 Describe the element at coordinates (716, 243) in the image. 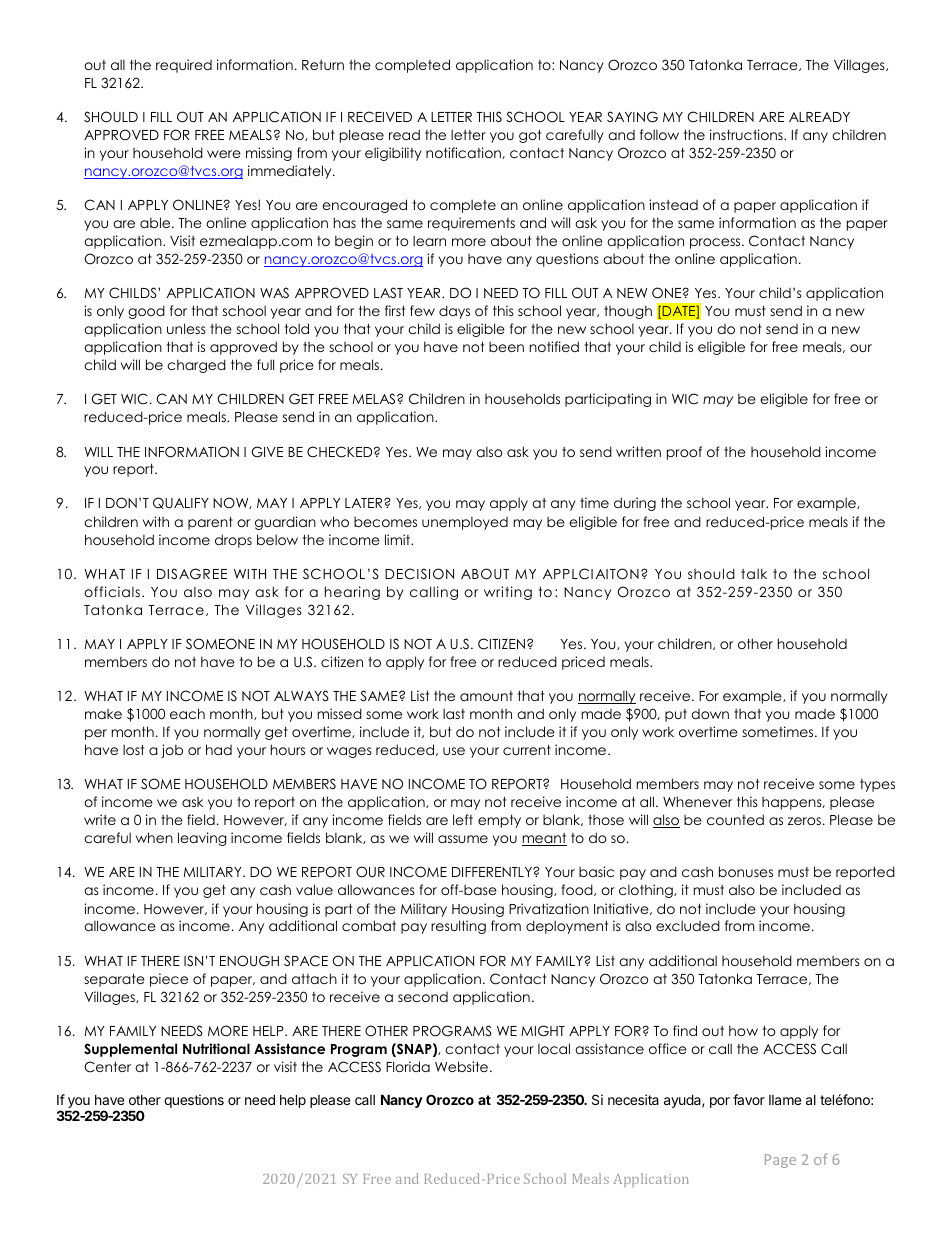

I see `process` at that location.
